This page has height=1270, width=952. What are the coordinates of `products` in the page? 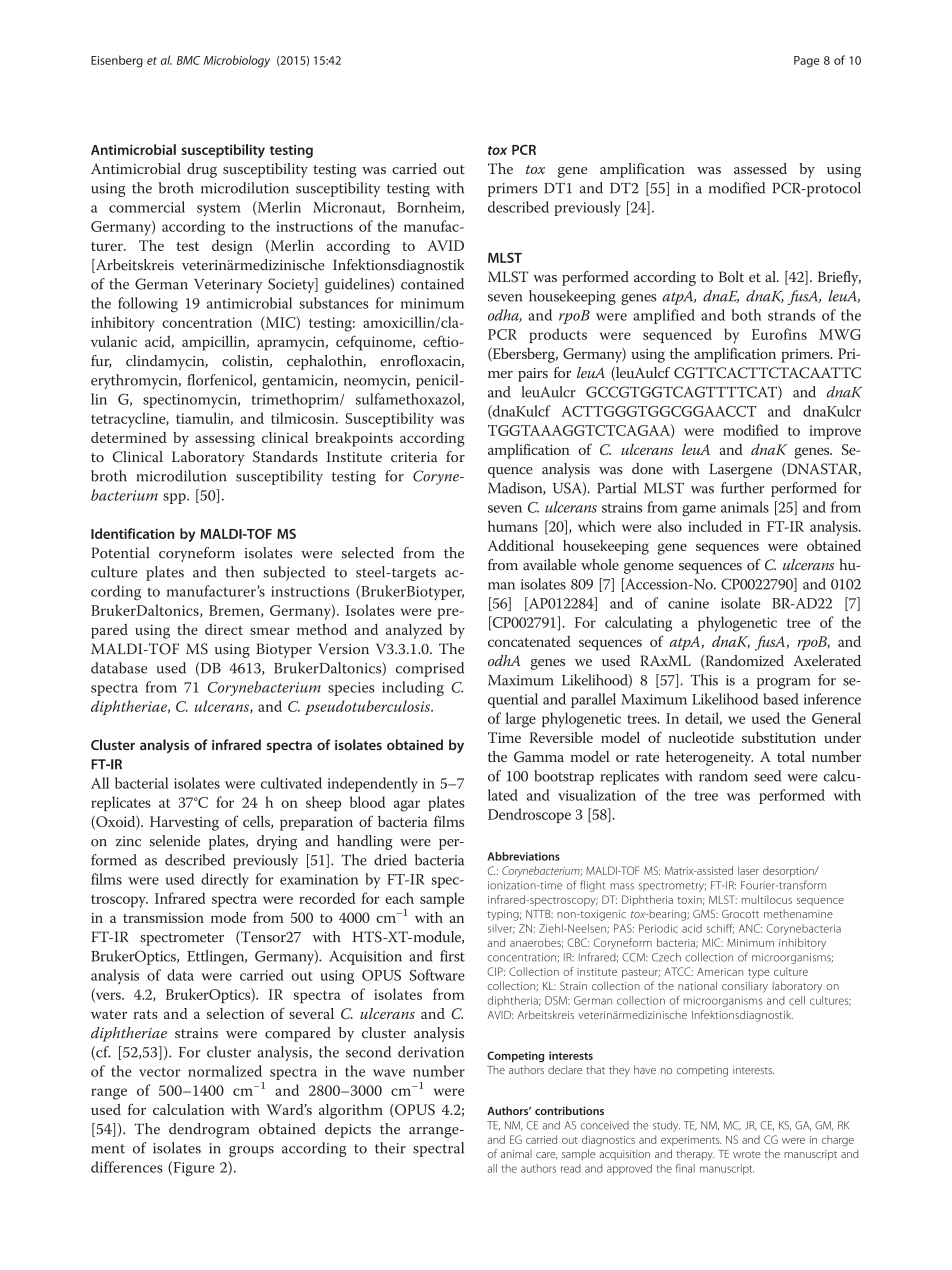 It's located at (558, 335).
